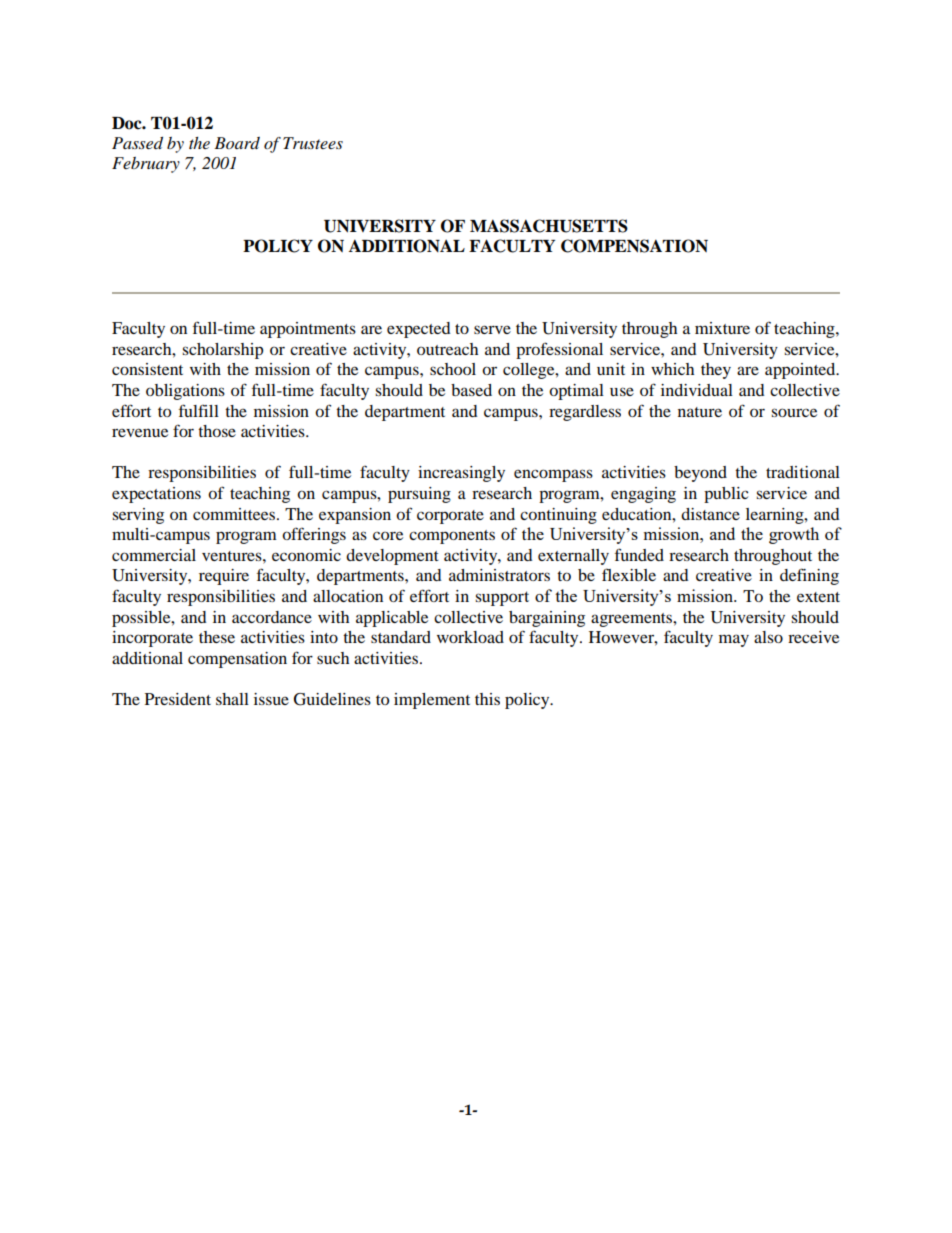 The image size is (952, 1233). Describe the element at coordinates (237, 143) in the screenshot. I see `Board` at that location.
